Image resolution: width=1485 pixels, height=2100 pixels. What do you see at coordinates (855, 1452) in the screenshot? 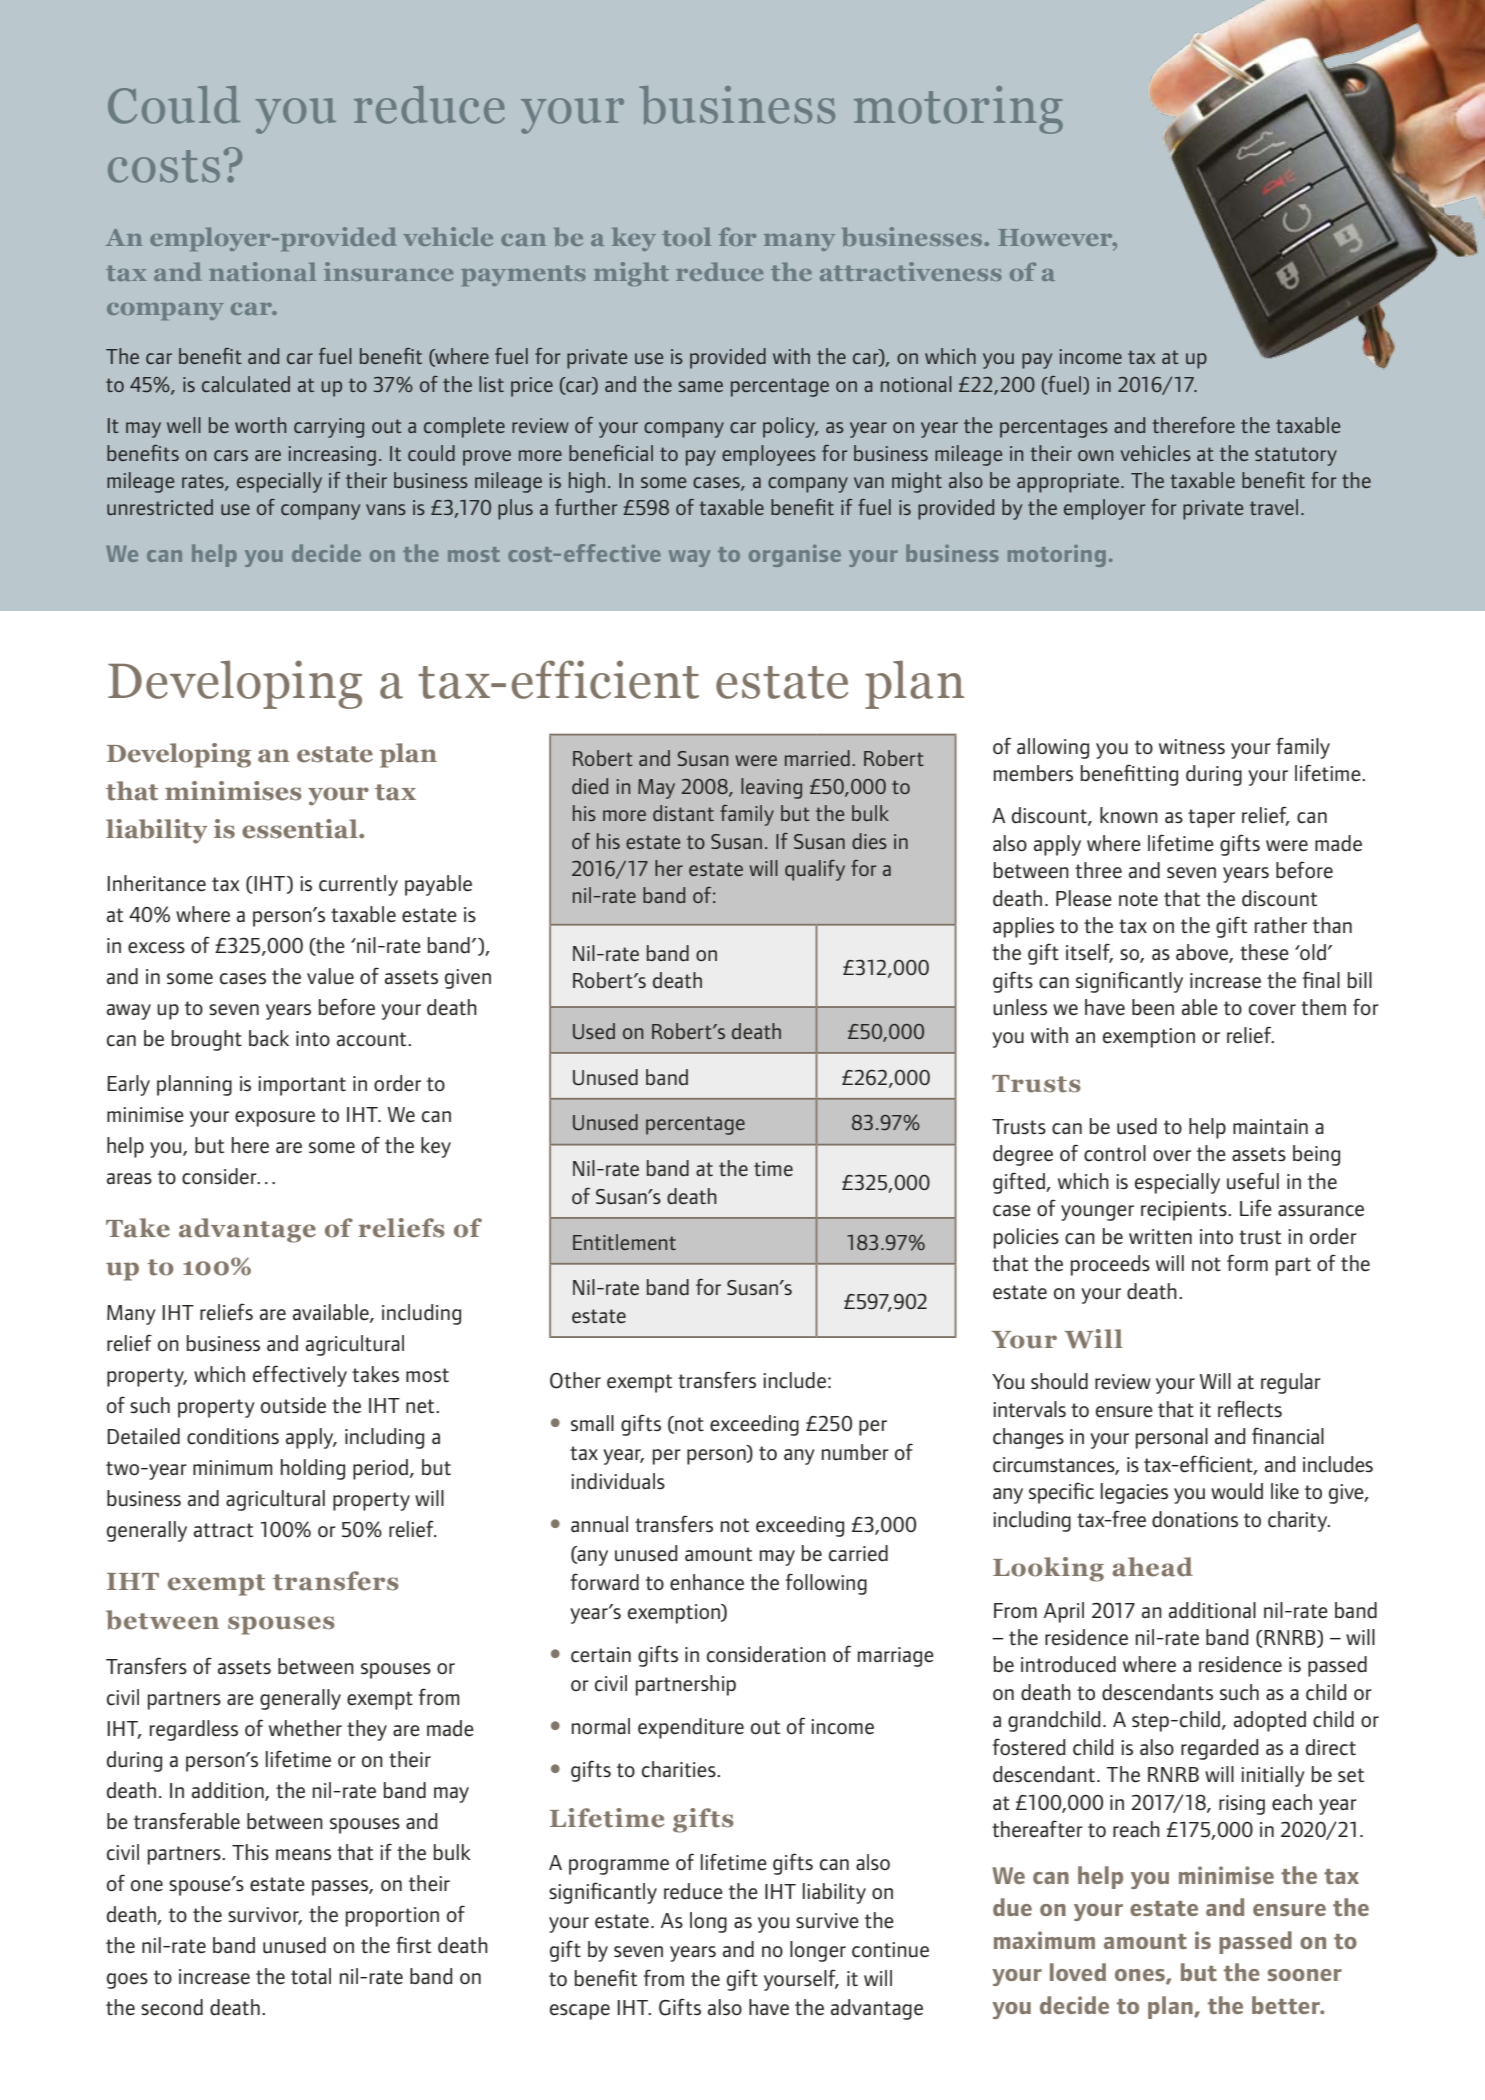
I see `number` at bounding box center [855, 1452].
